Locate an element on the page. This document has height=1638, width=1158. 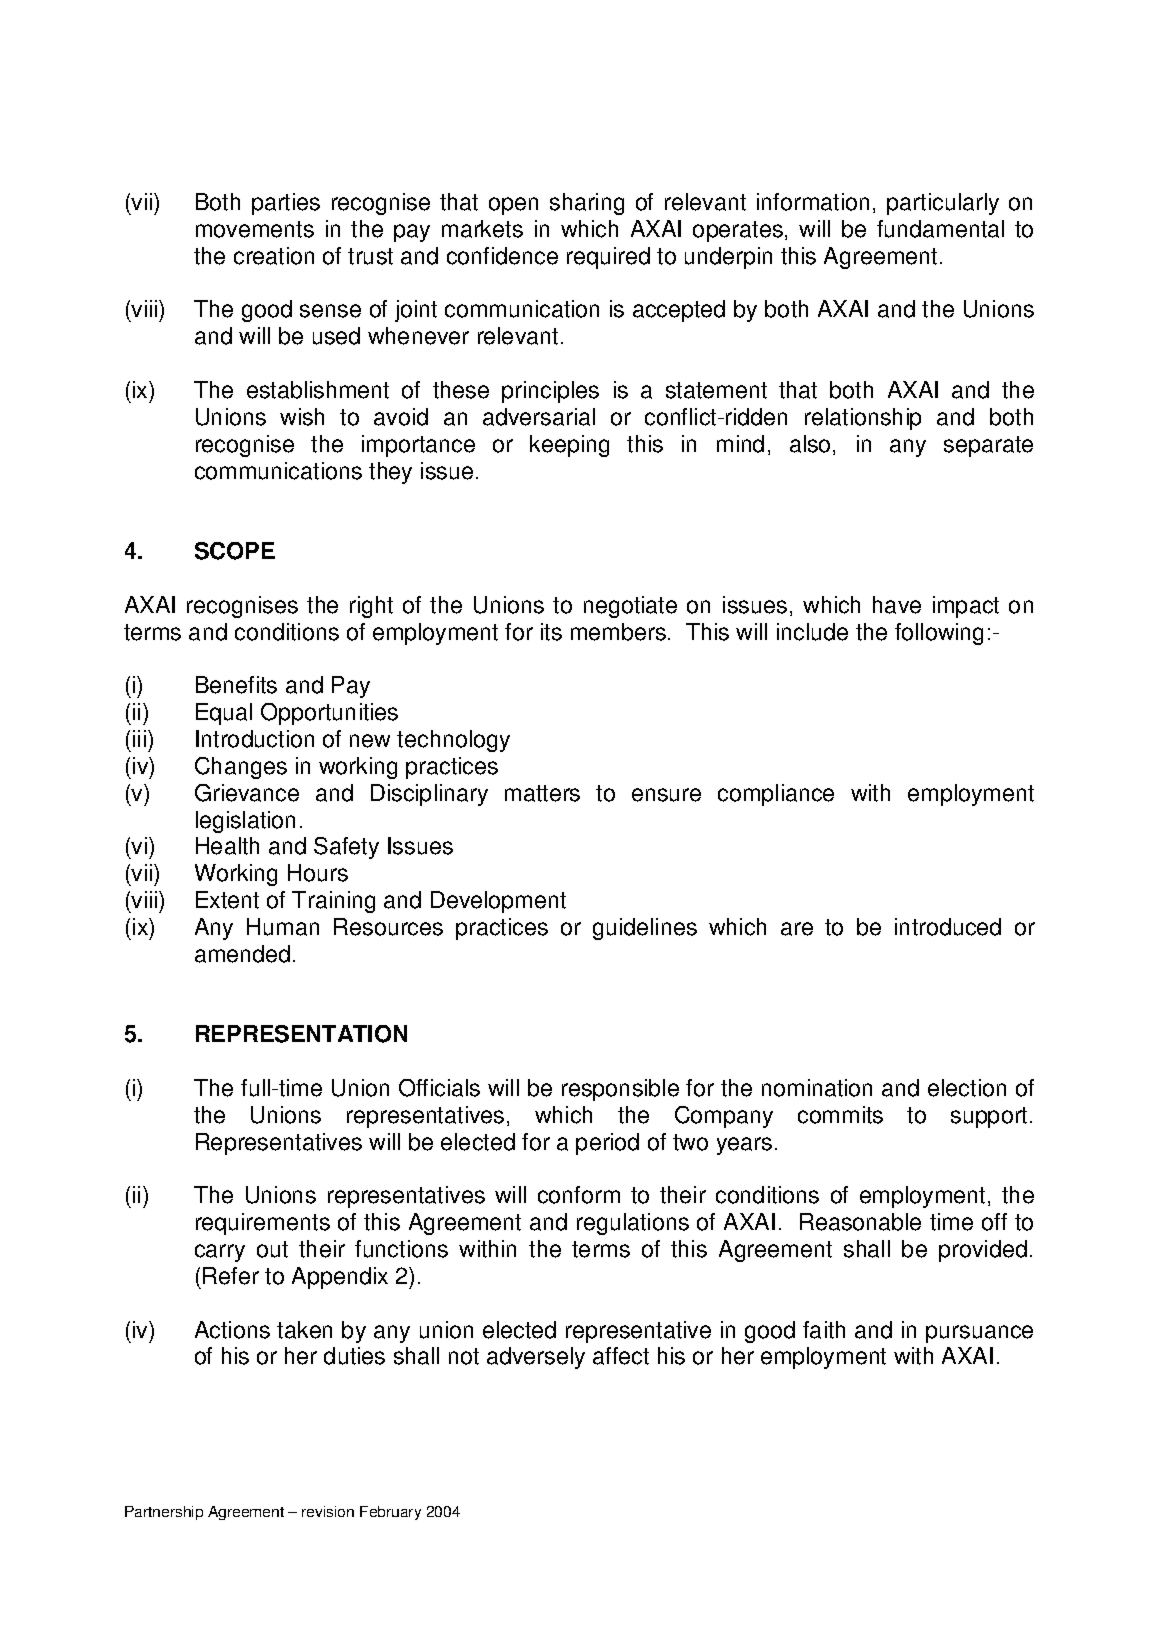
members is located at coordinates (618, 632).
